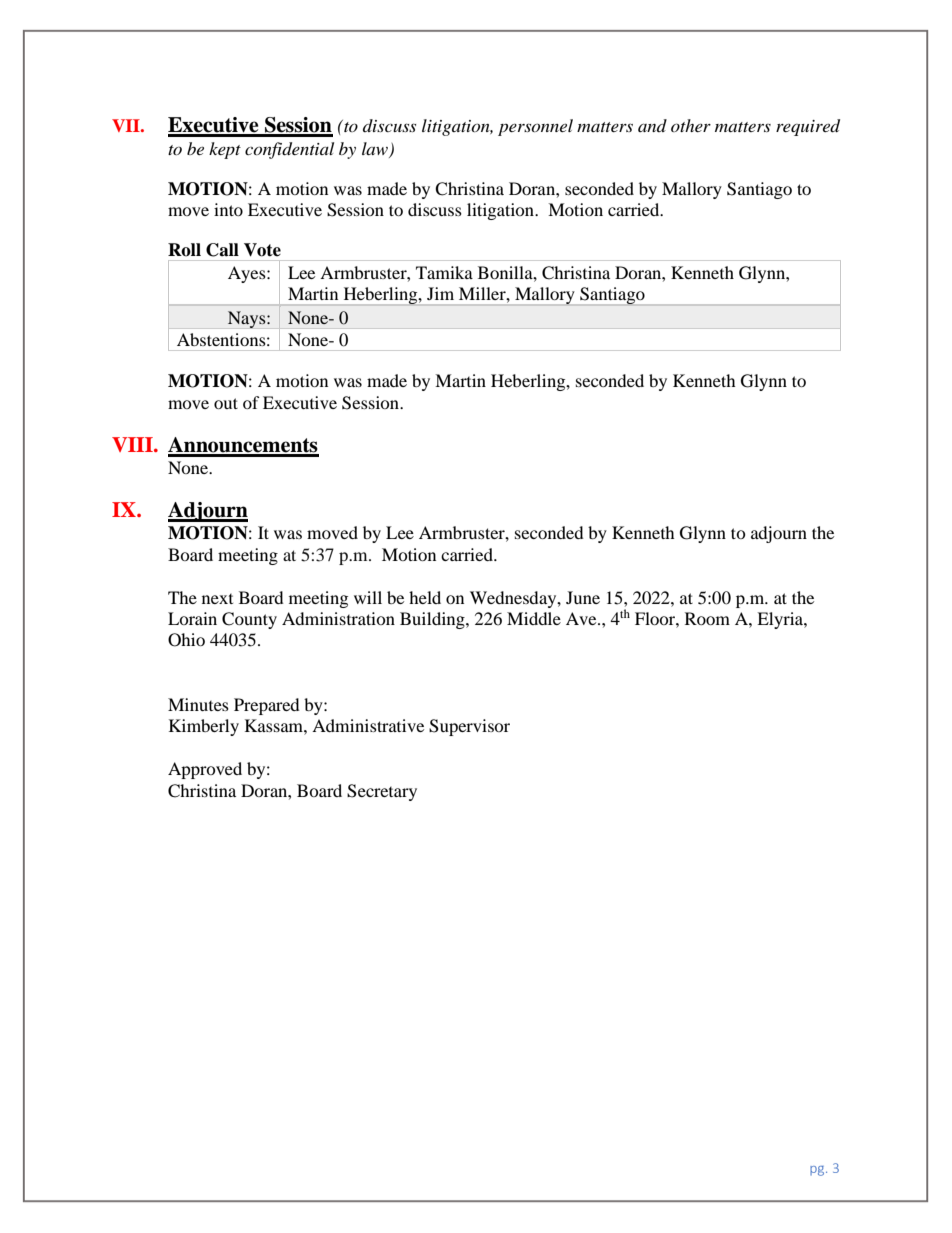 The width and height of the document is (952, 1233). Describe the element at coordinates (133, 444) in the document. I see `VIII` at that location.
